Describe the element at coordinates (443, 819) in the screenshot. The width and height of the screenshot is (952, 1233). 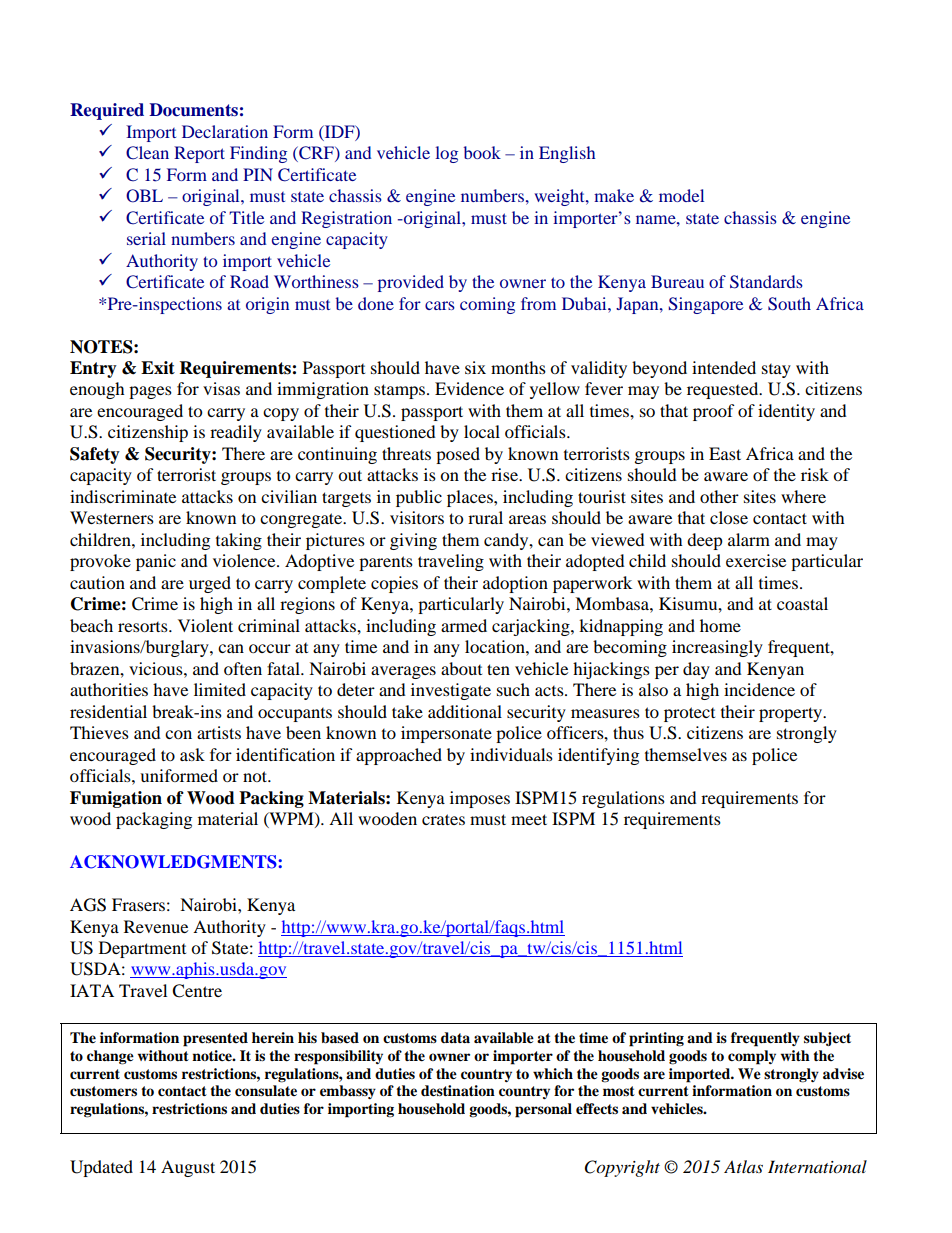
I see `crates` at that location.
